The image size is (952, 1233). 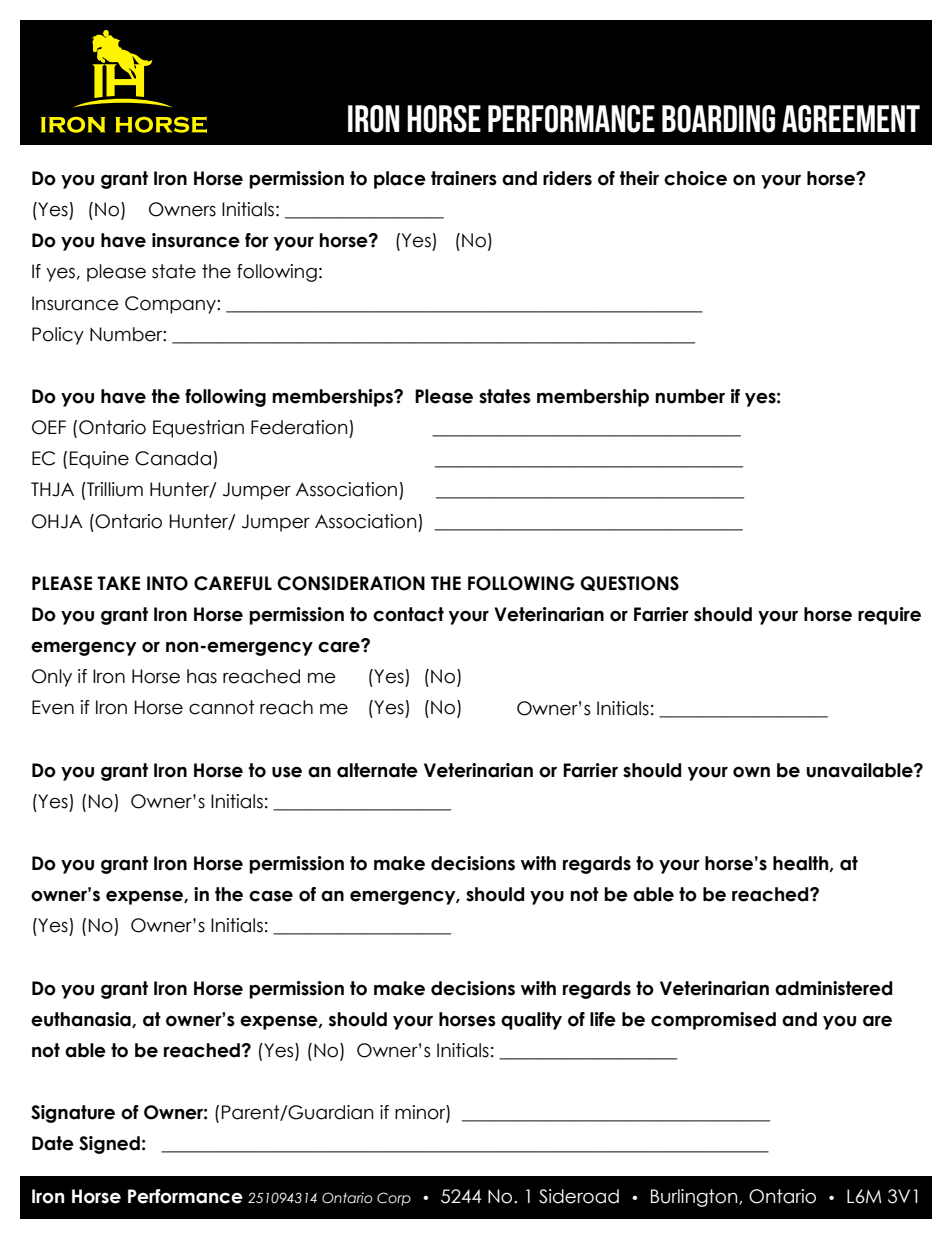 What do you see at coordinates (464, 178) in the screenshot?
I see `trainers` at bounding box center [464, 178].
